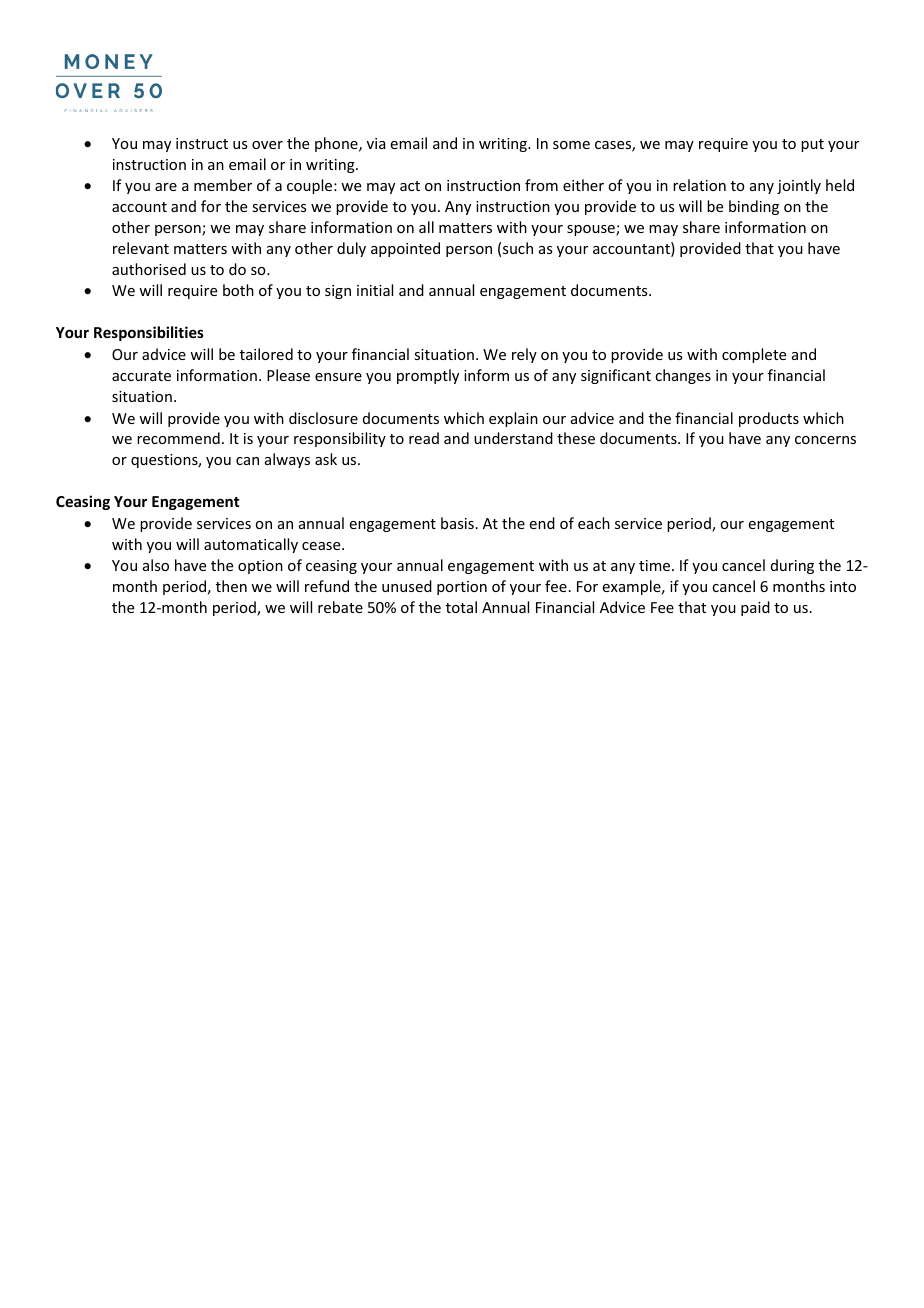 Image resolution: width=924 pixels, height=1308 pixels. What do you see at coordinates (571, 145) in the screenshot?
I see `some` at bounding box center [571, 145].
